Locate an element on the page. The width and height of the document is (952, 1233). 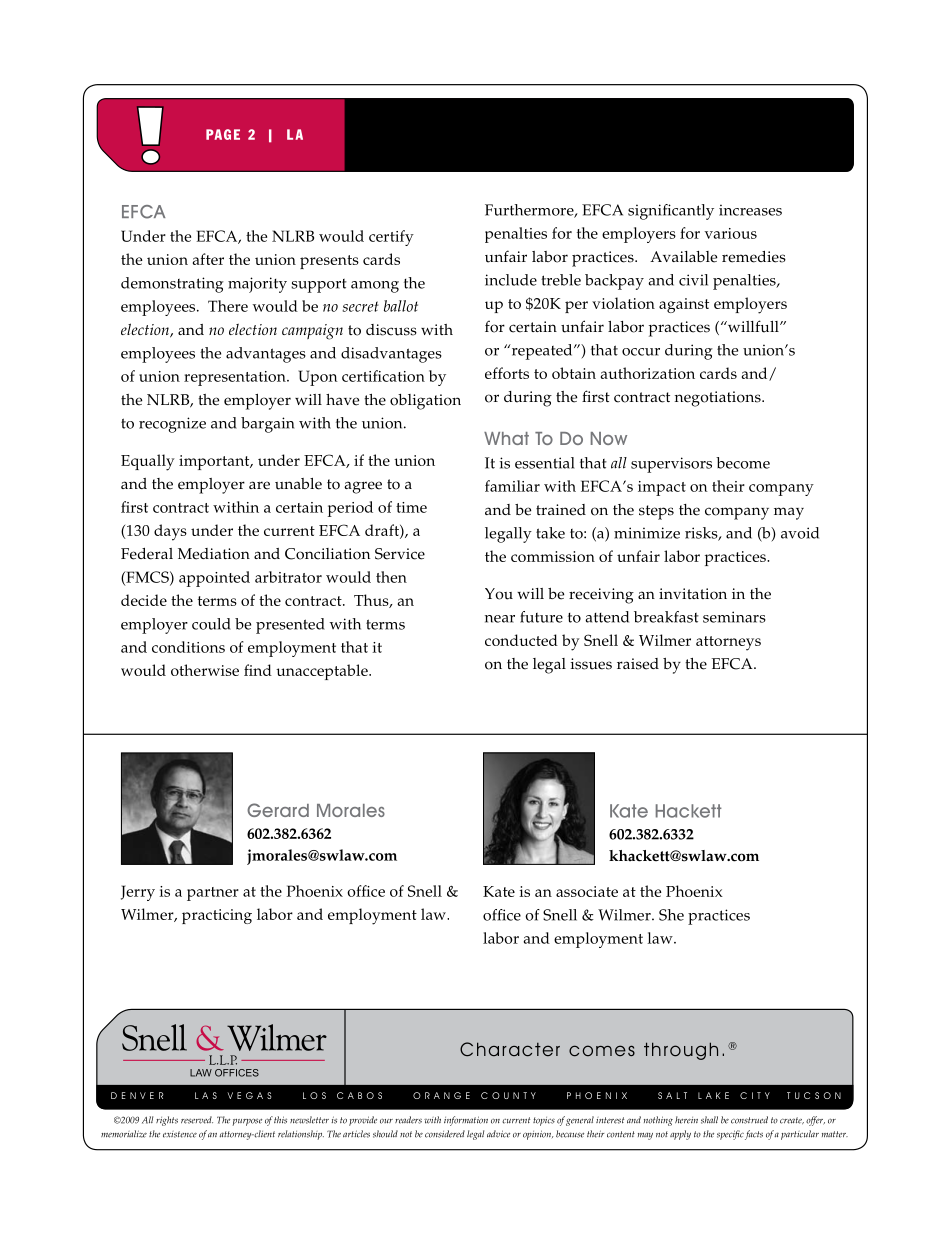
seminars is located at coordinates (734, 617).
